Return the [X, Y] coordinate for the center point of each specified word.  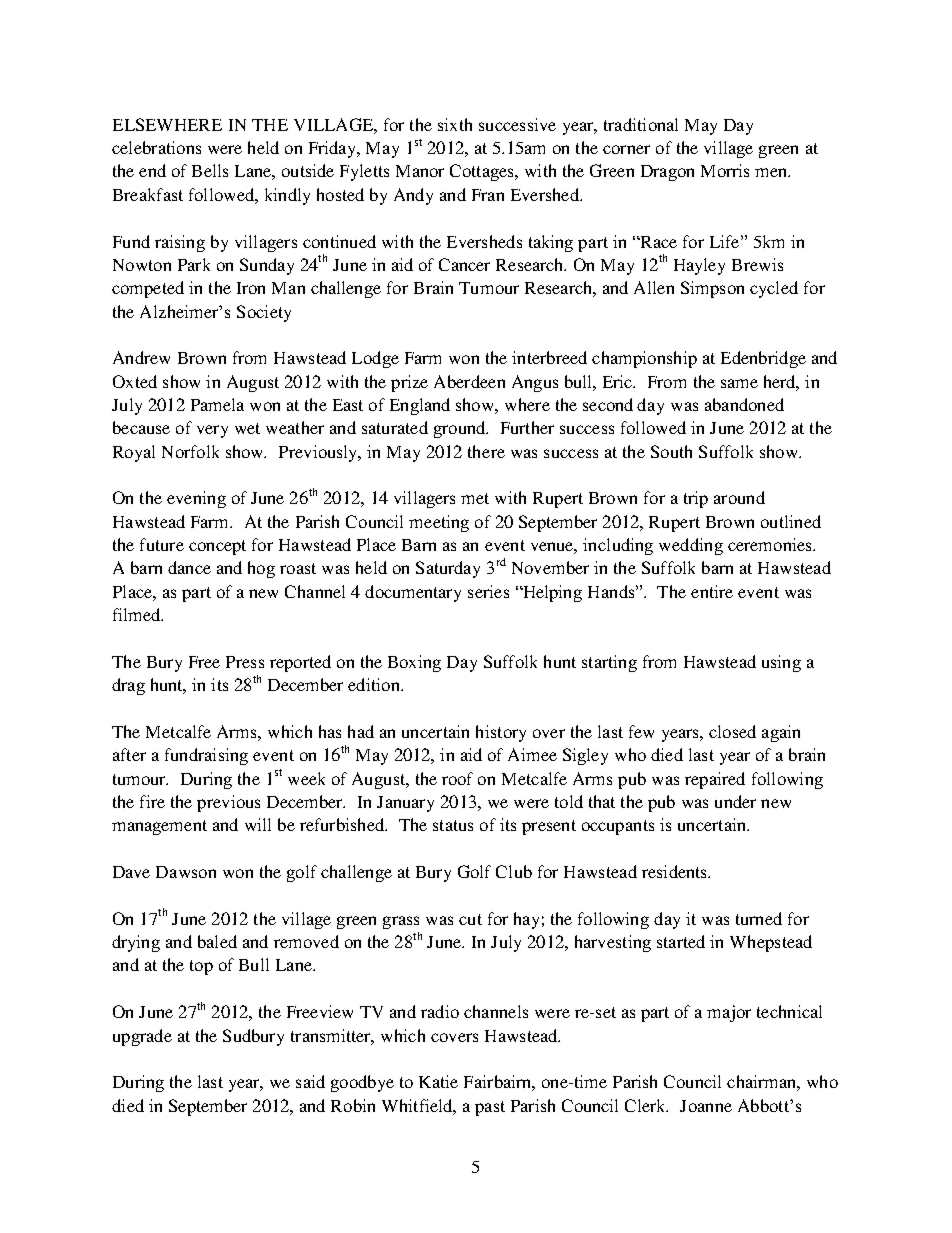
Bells [210, 170]
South [671, 451]
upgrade [142, 1037]
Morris [725, 170]
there [486, 451]
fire [152, 801]
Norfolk [190, 451]
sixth [455, 124]
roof [457, 778]
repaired [715, 780]
